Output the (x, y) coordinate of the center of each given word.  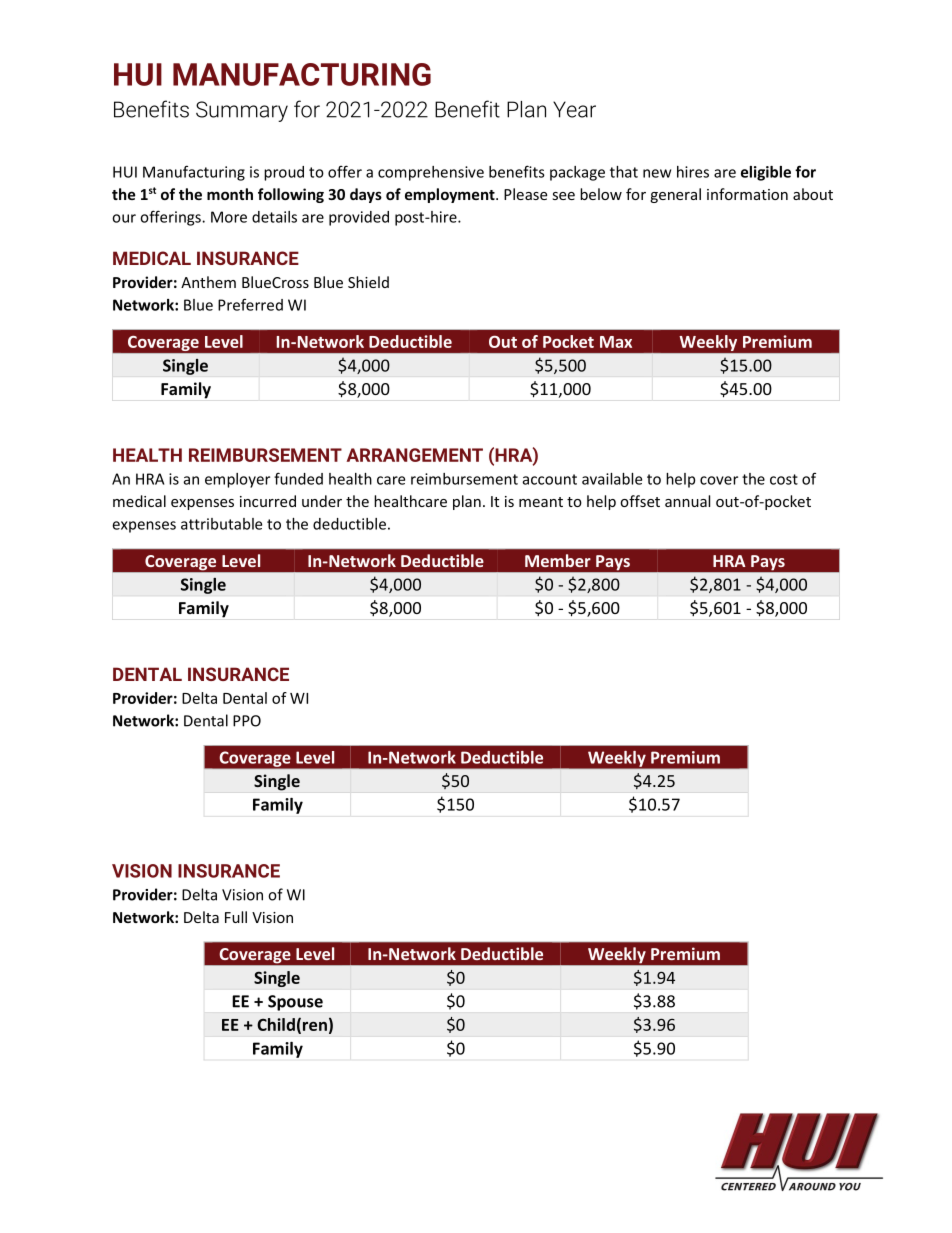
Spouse (295, 1003)
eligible (766, 173)
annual (687, 501)
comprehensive (431, 173)
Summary (242, 111)
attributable (221, 524)
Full (236, 917)
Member (558, 560)
